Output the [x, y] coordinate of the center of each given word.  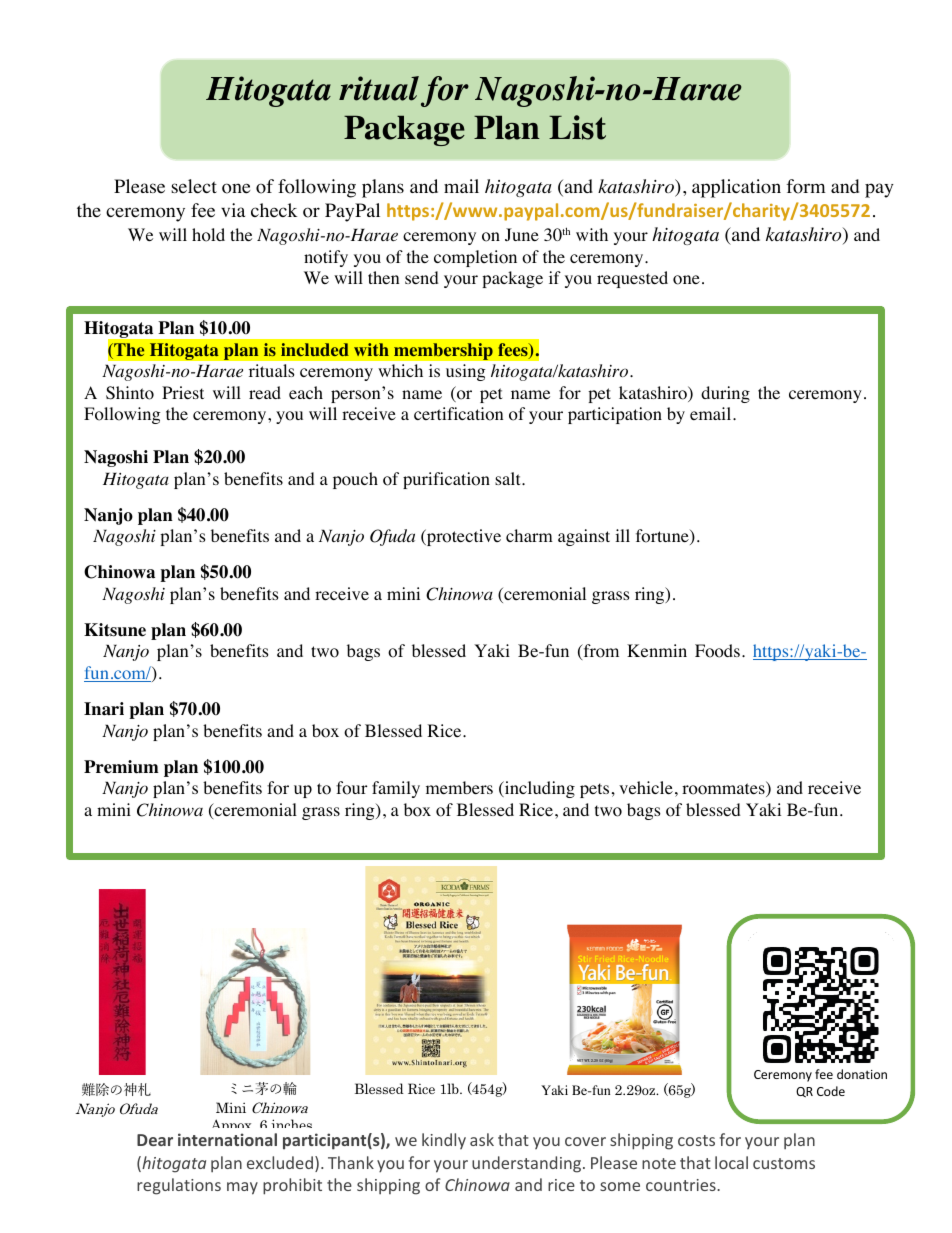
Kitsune [115, 630]
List [577, 127]
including [539, 789]
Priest [183, 392]
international [227, 1139]
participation [615, 415]
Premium [121, 767]
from [600, 652]
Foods [717, 651]
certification [458, 414]
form [806, 186]
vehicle [646, 787]
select [194, 186]
